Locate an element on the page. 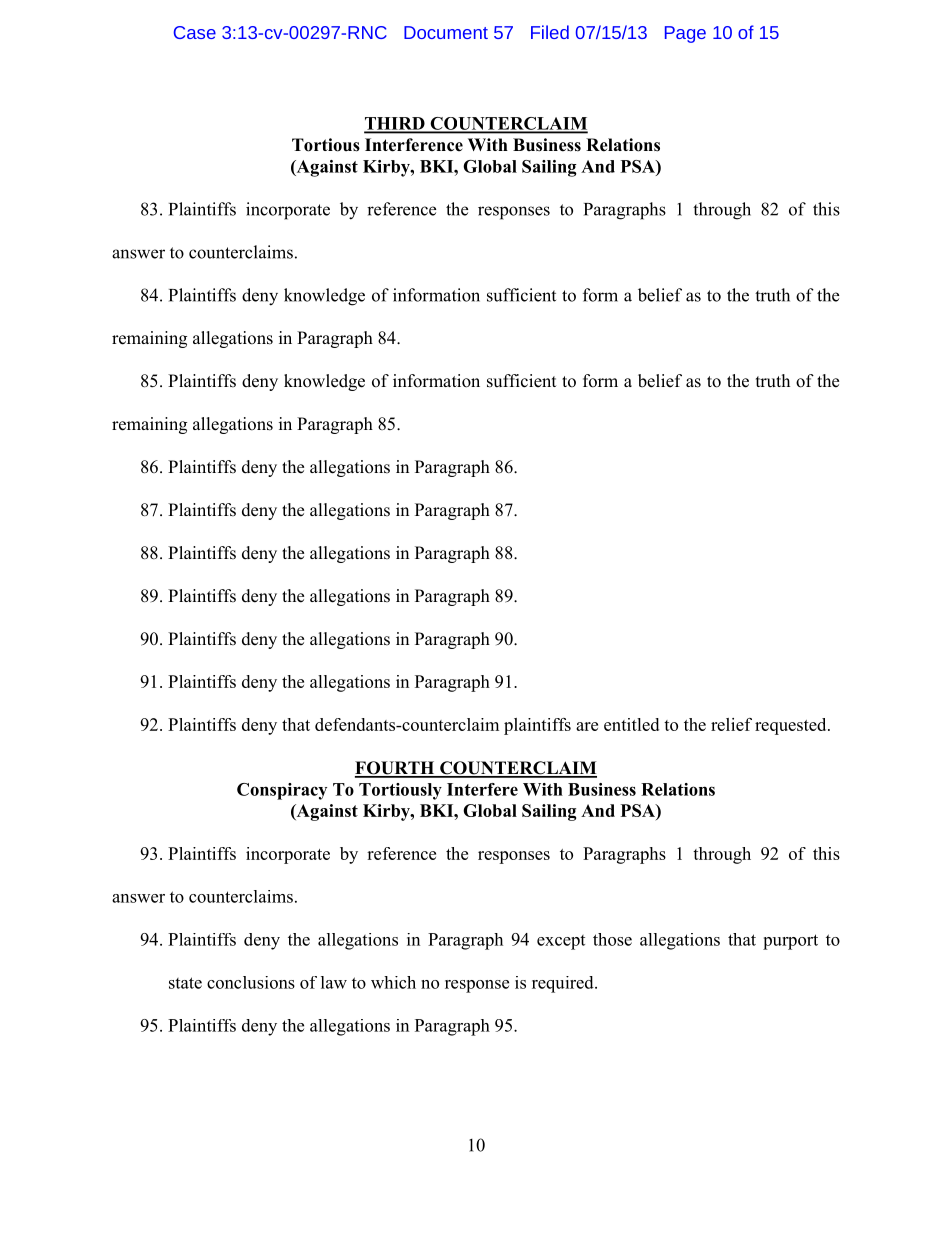 Image resolution: width=952 pixels, height=1233 pixels. are is located at coordinates (587, 726).
